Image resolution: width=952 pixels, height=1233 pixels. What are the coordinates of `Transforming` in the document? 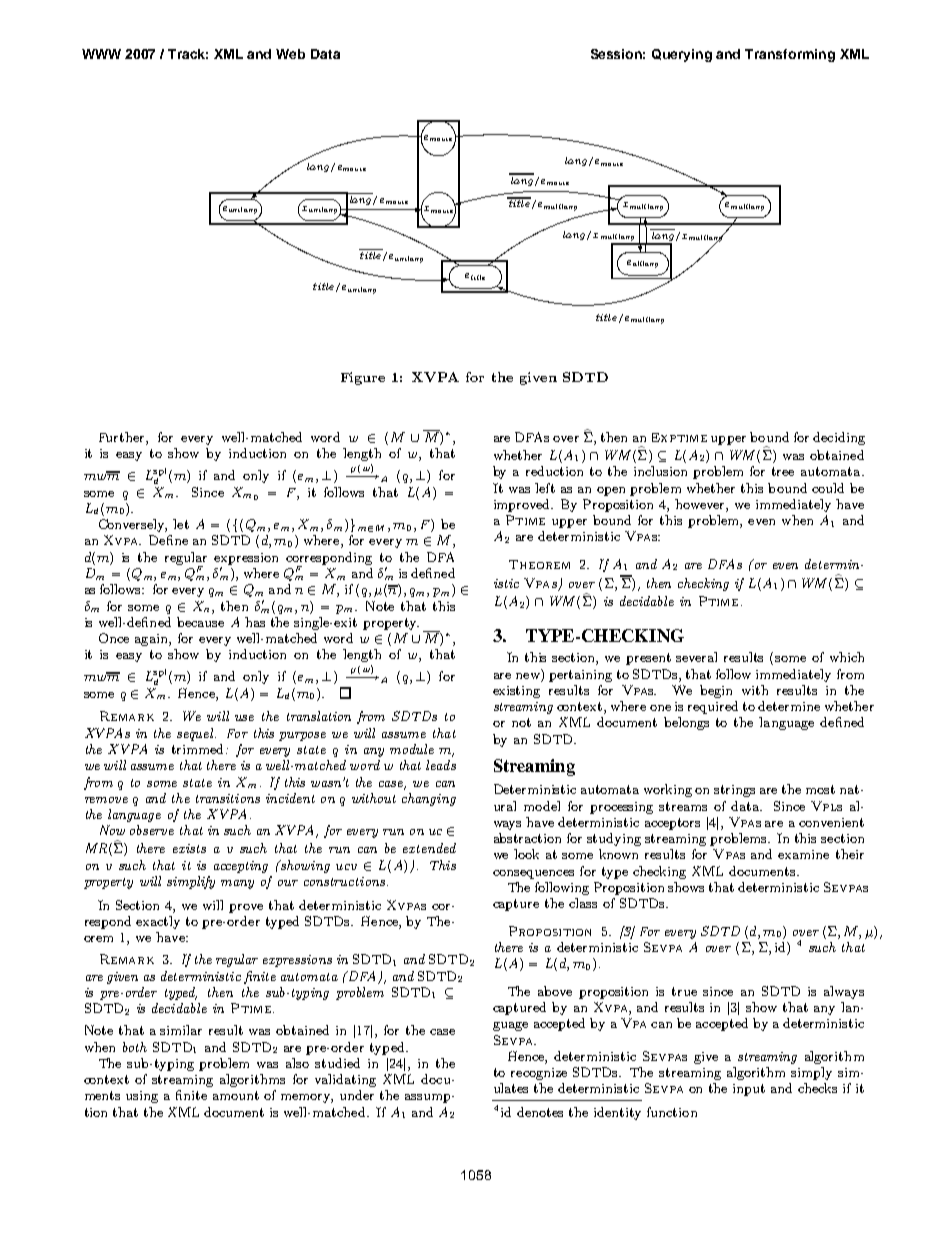 It's located at (790, 55).
